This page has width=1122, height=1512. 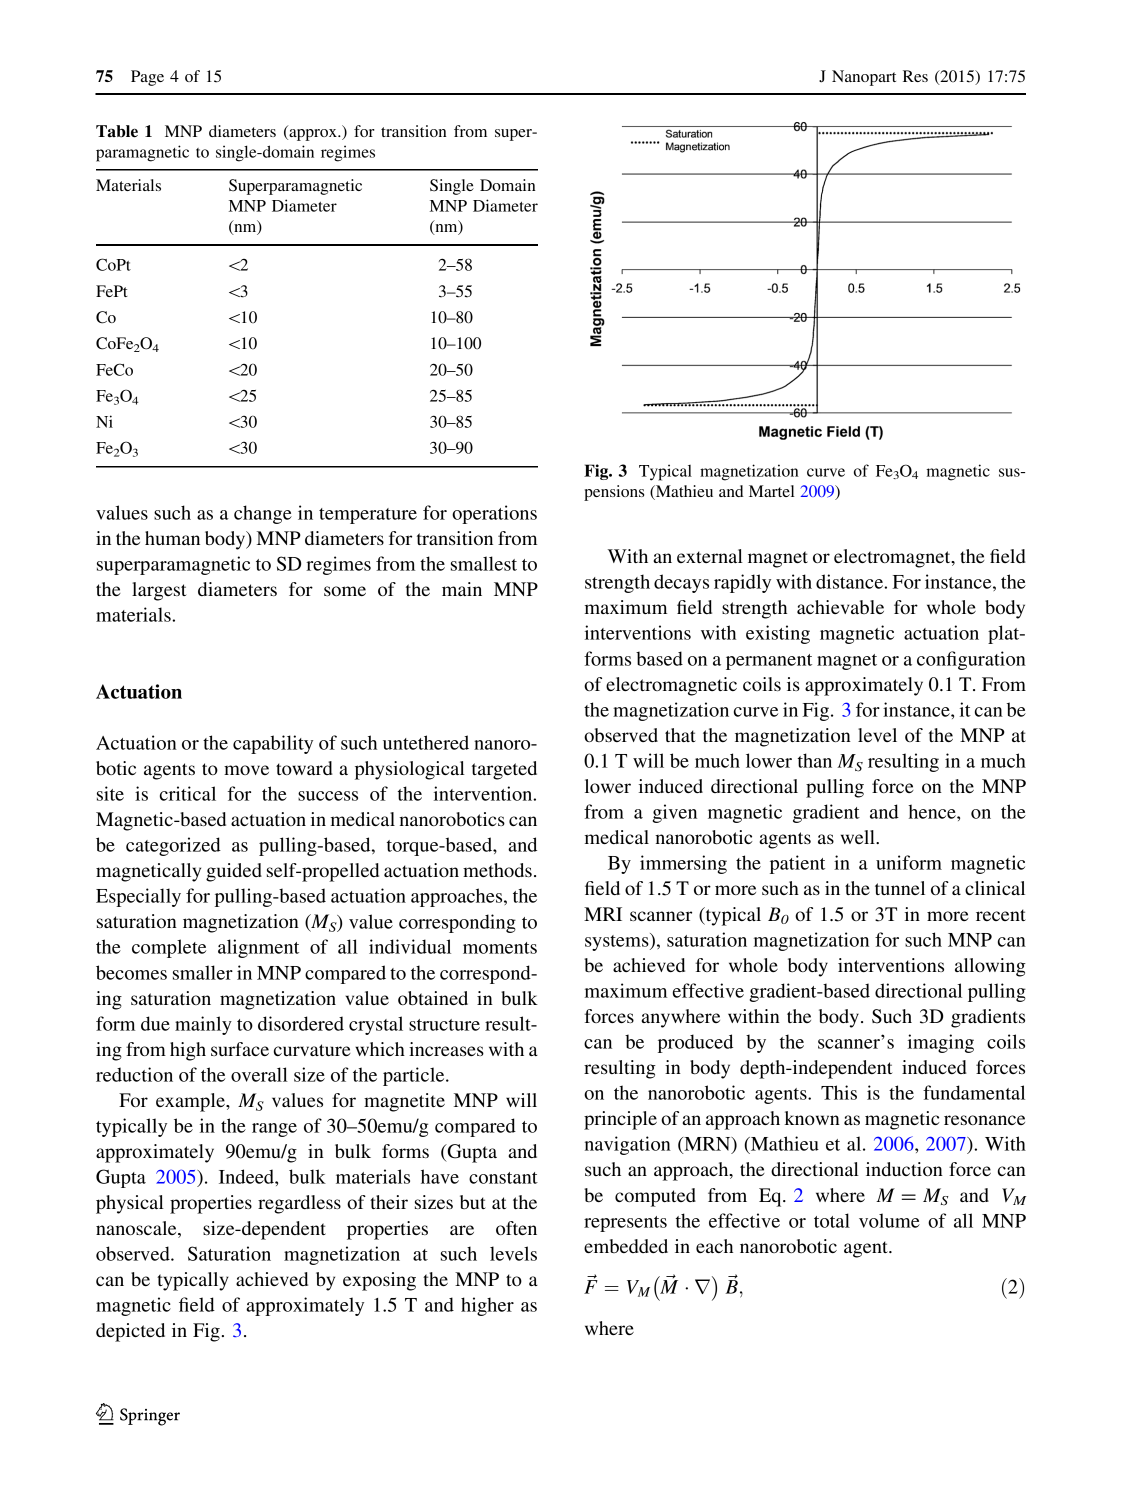 What do you see at coordinates (117, 131) in the page?
I see `Table` at bounding box center [117, 131].
